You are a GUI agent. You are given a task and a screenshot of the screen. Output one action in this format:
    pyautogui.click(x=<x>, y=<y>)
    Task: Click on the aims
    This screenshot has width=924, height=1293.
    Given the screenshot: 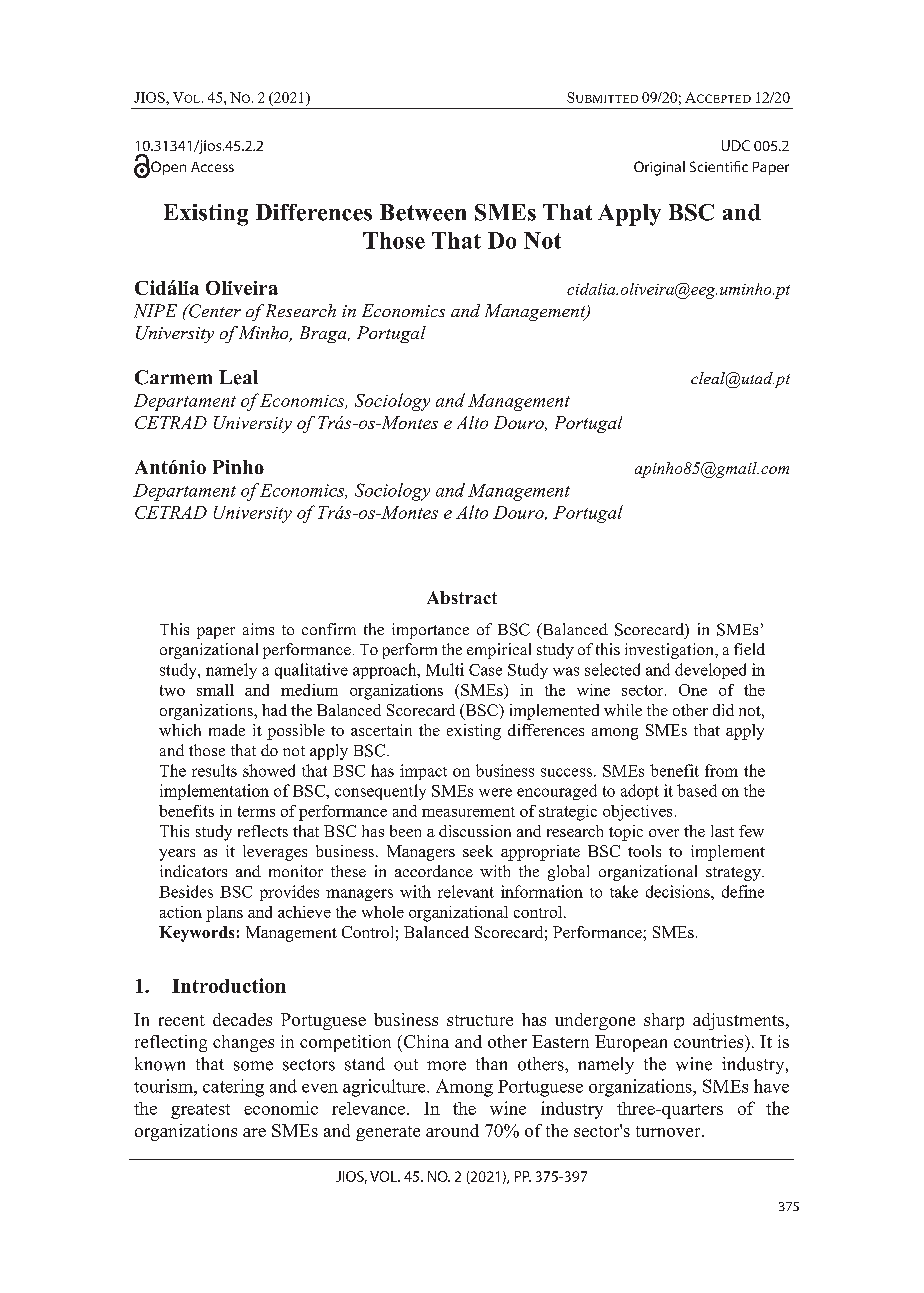 What is the action you would take?
    pyautogui.click(x=258, y=629)
